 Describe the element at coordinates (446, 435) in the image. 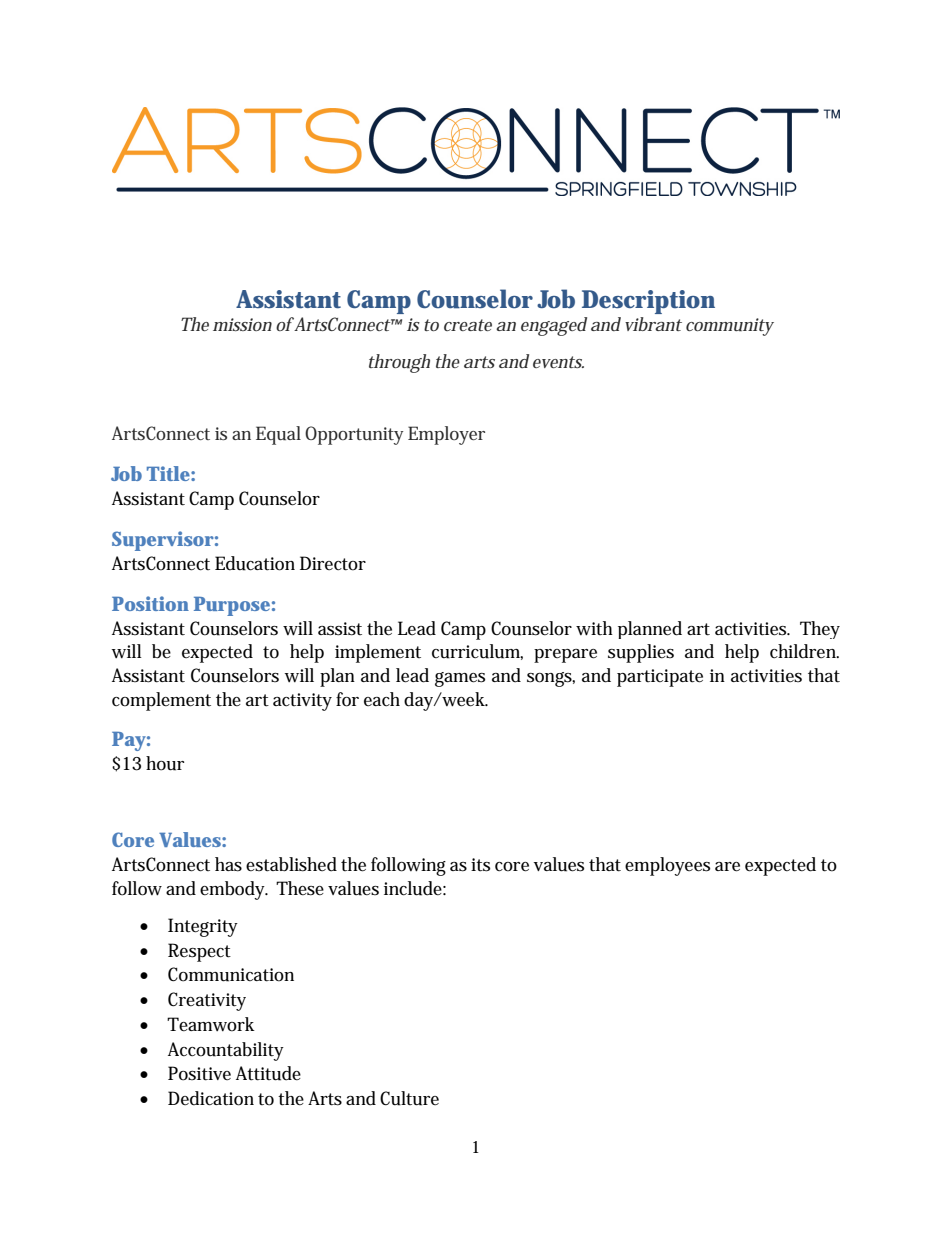

I see `Employer` at that location.
